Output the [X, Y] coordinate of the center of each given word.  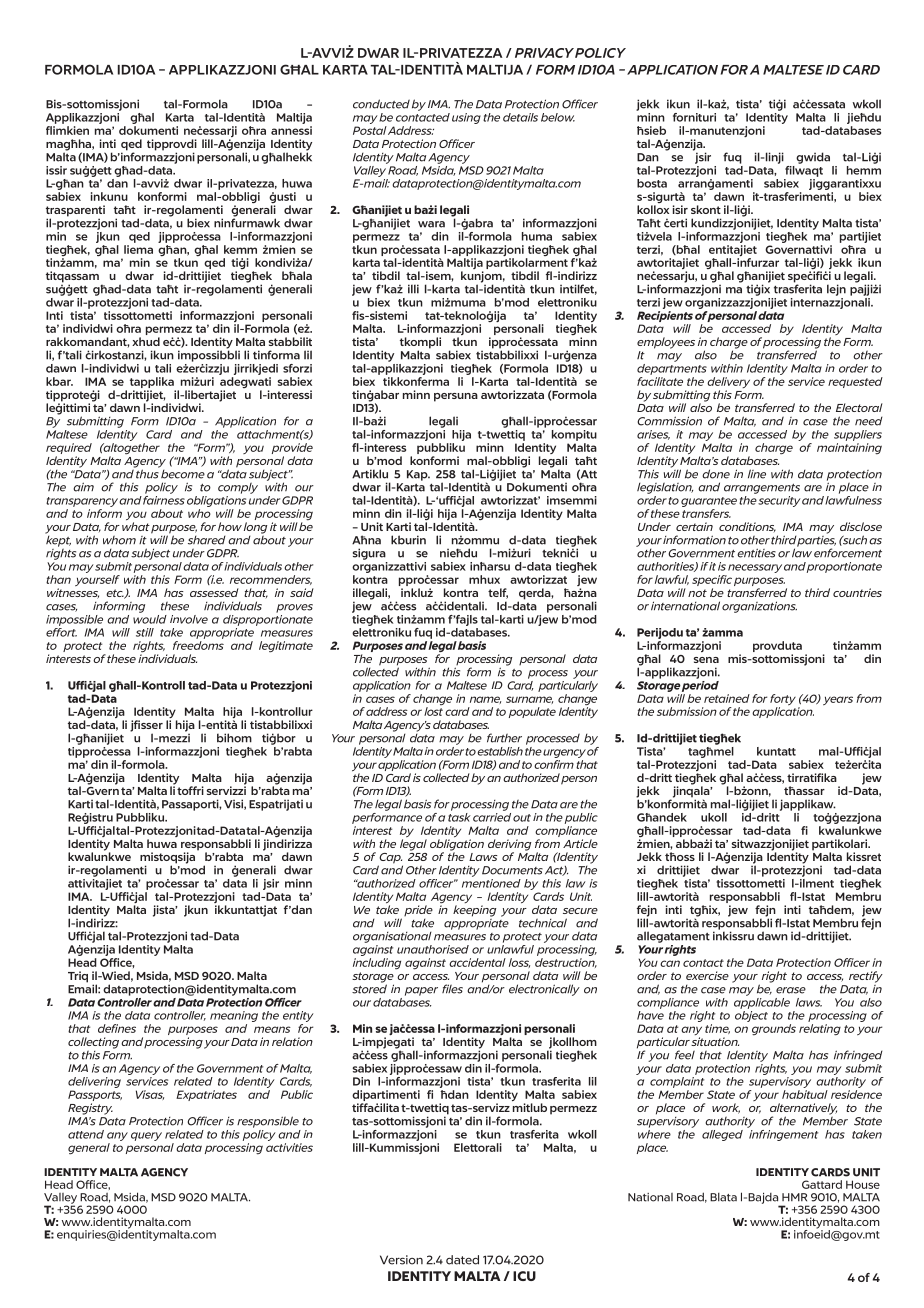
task [459, 816]
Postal [370, 130]
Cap [390, 859]
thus [147, 473]
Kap [418, 475]
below [558, 117]
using [466, 118]
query [146, 1136]
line [757, 474]
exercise [707, 975]
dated [462, 1260]
